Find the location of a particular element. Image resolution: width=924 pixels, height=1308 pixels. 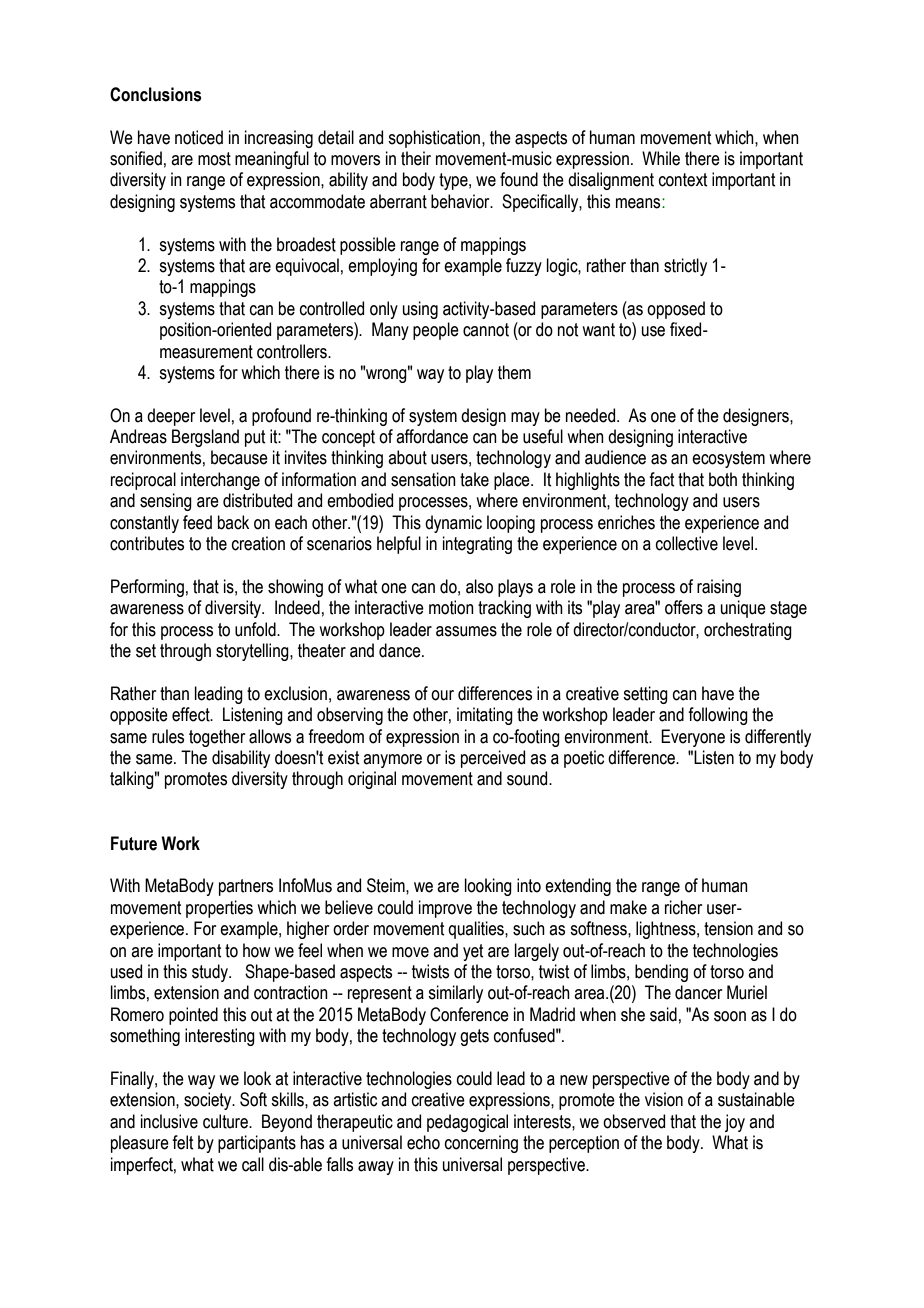

unfold is located at coordinates (256, 629).
